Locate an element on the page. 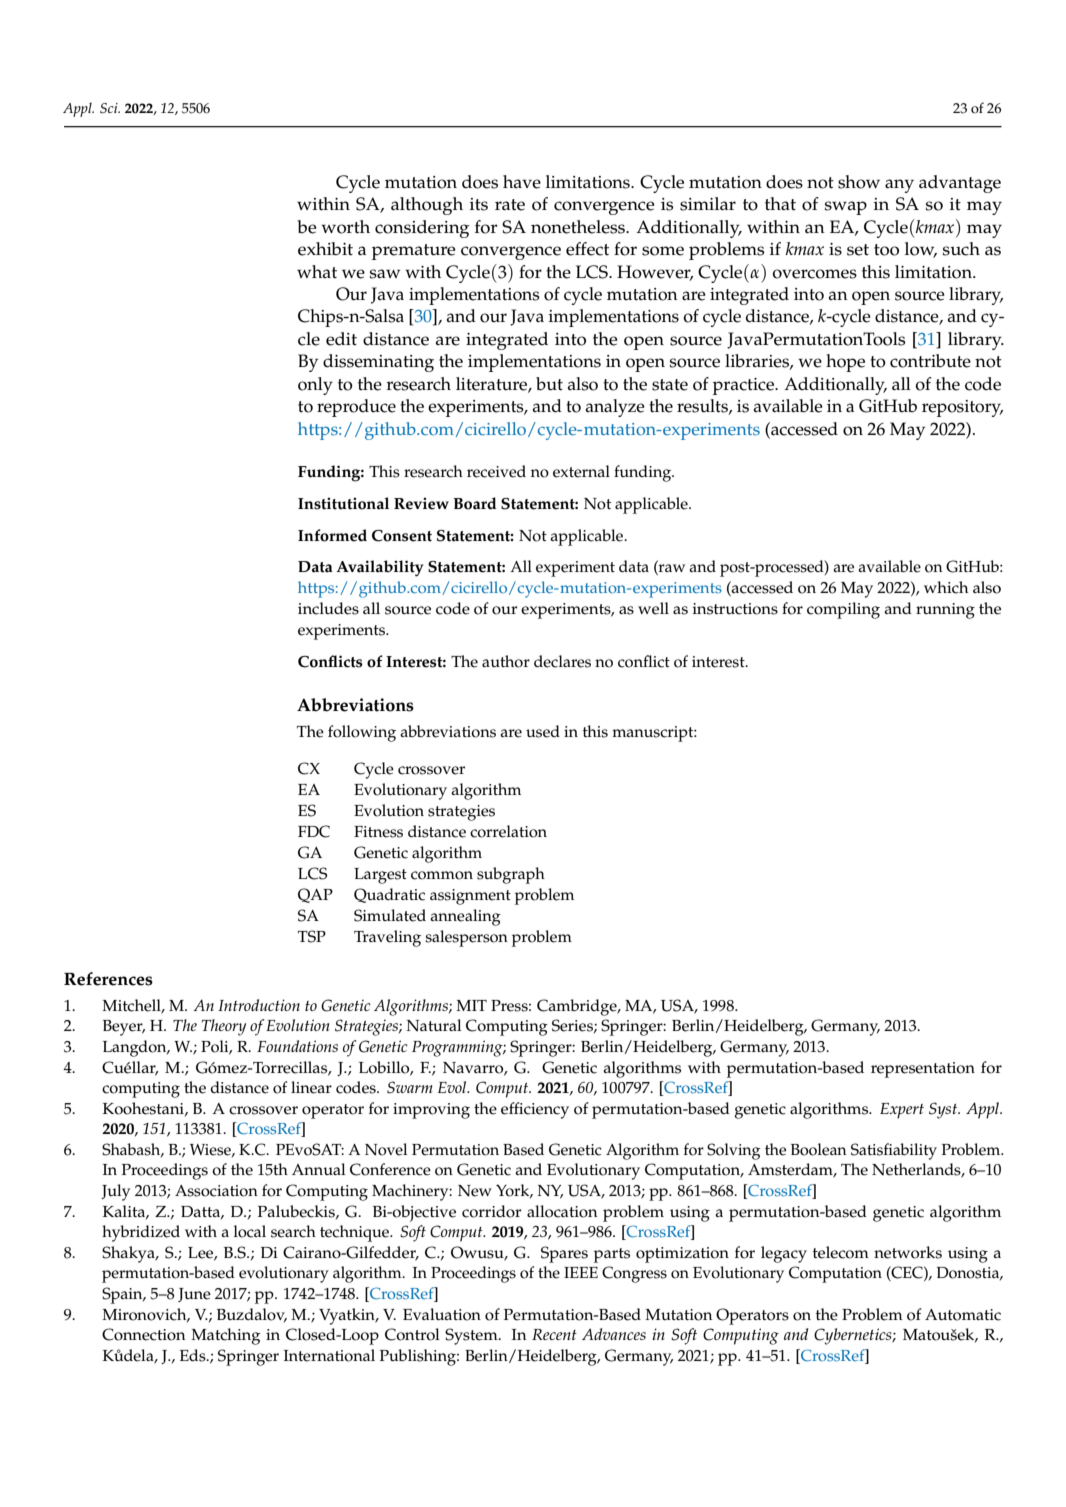 This page has height=1507, width=1066. Recent is located at coordinates (554, 1334).
